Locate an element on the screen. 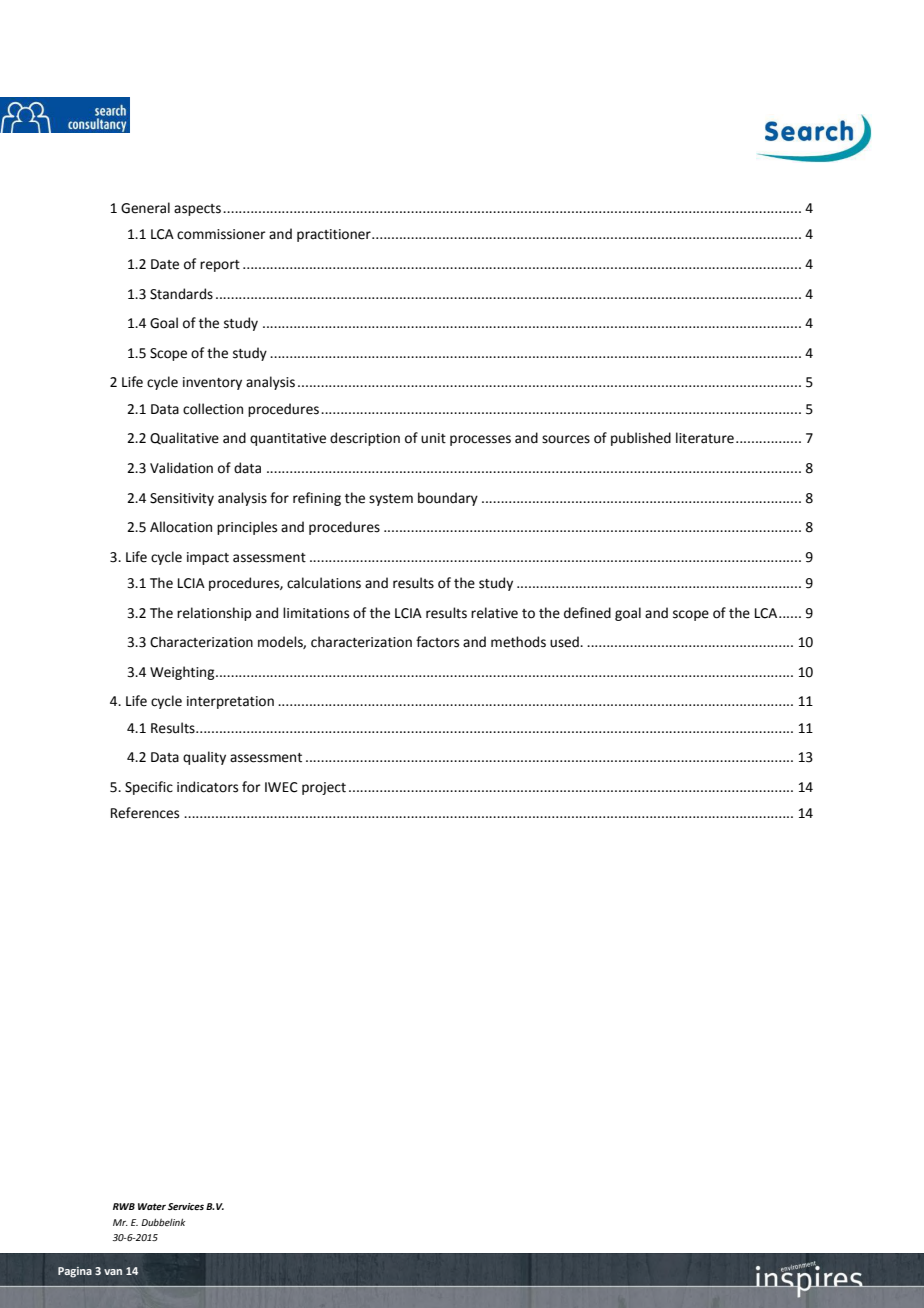 The width and height of the screenshot is (924, 1308). Date is located at coordinates (165, 264).
